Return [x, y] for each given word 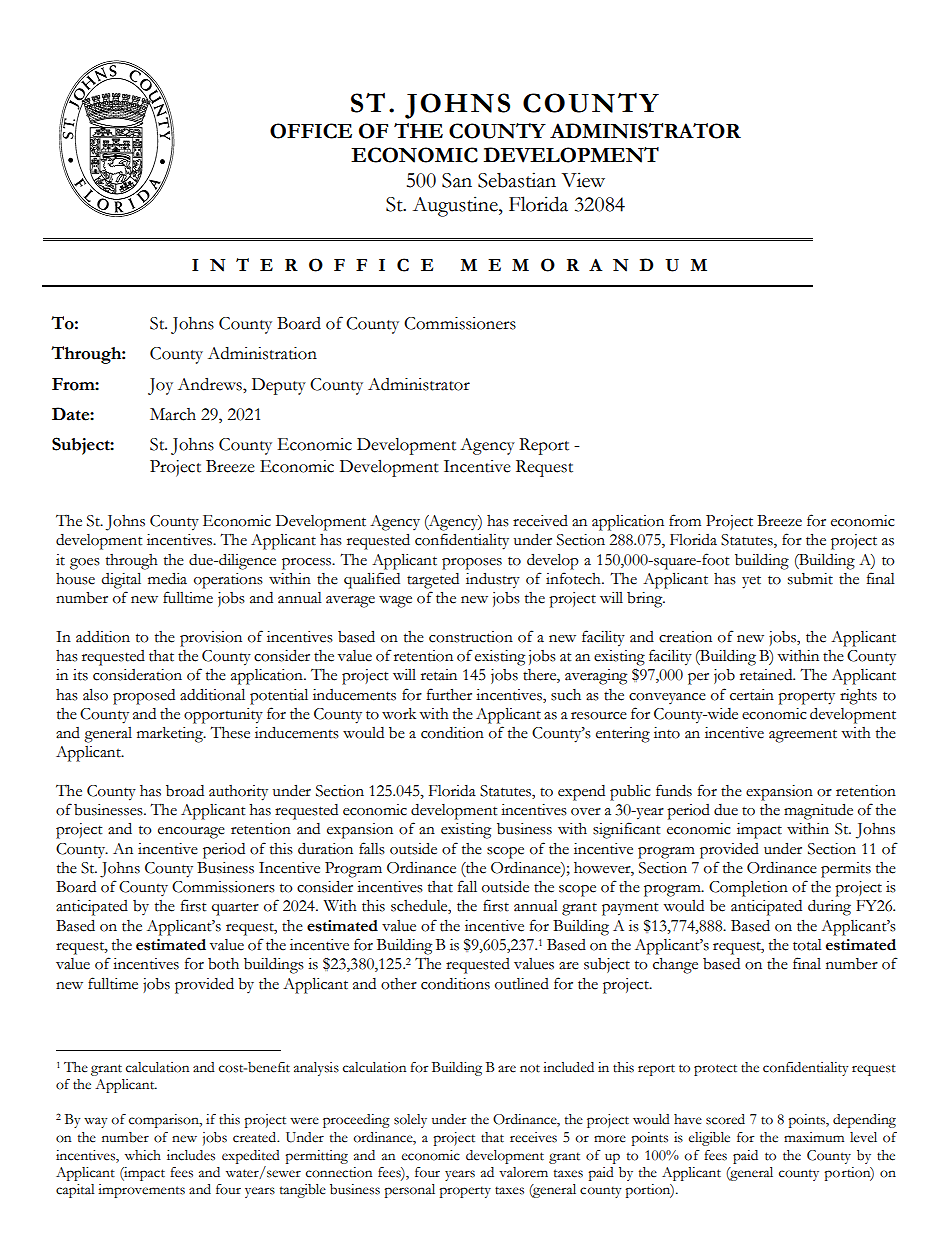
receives [533, 1137]
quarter [235, 909]
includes [191, 1155]
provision [211, 639]
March [173, 414]
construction [471, 637]
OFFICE [311, 131]
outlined [522, 984]
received [540, 521]
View [583, 180]
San [457, 180]
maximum [814, 1137]
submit [810, 579]
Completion [748, 888]
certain [752, 695]
